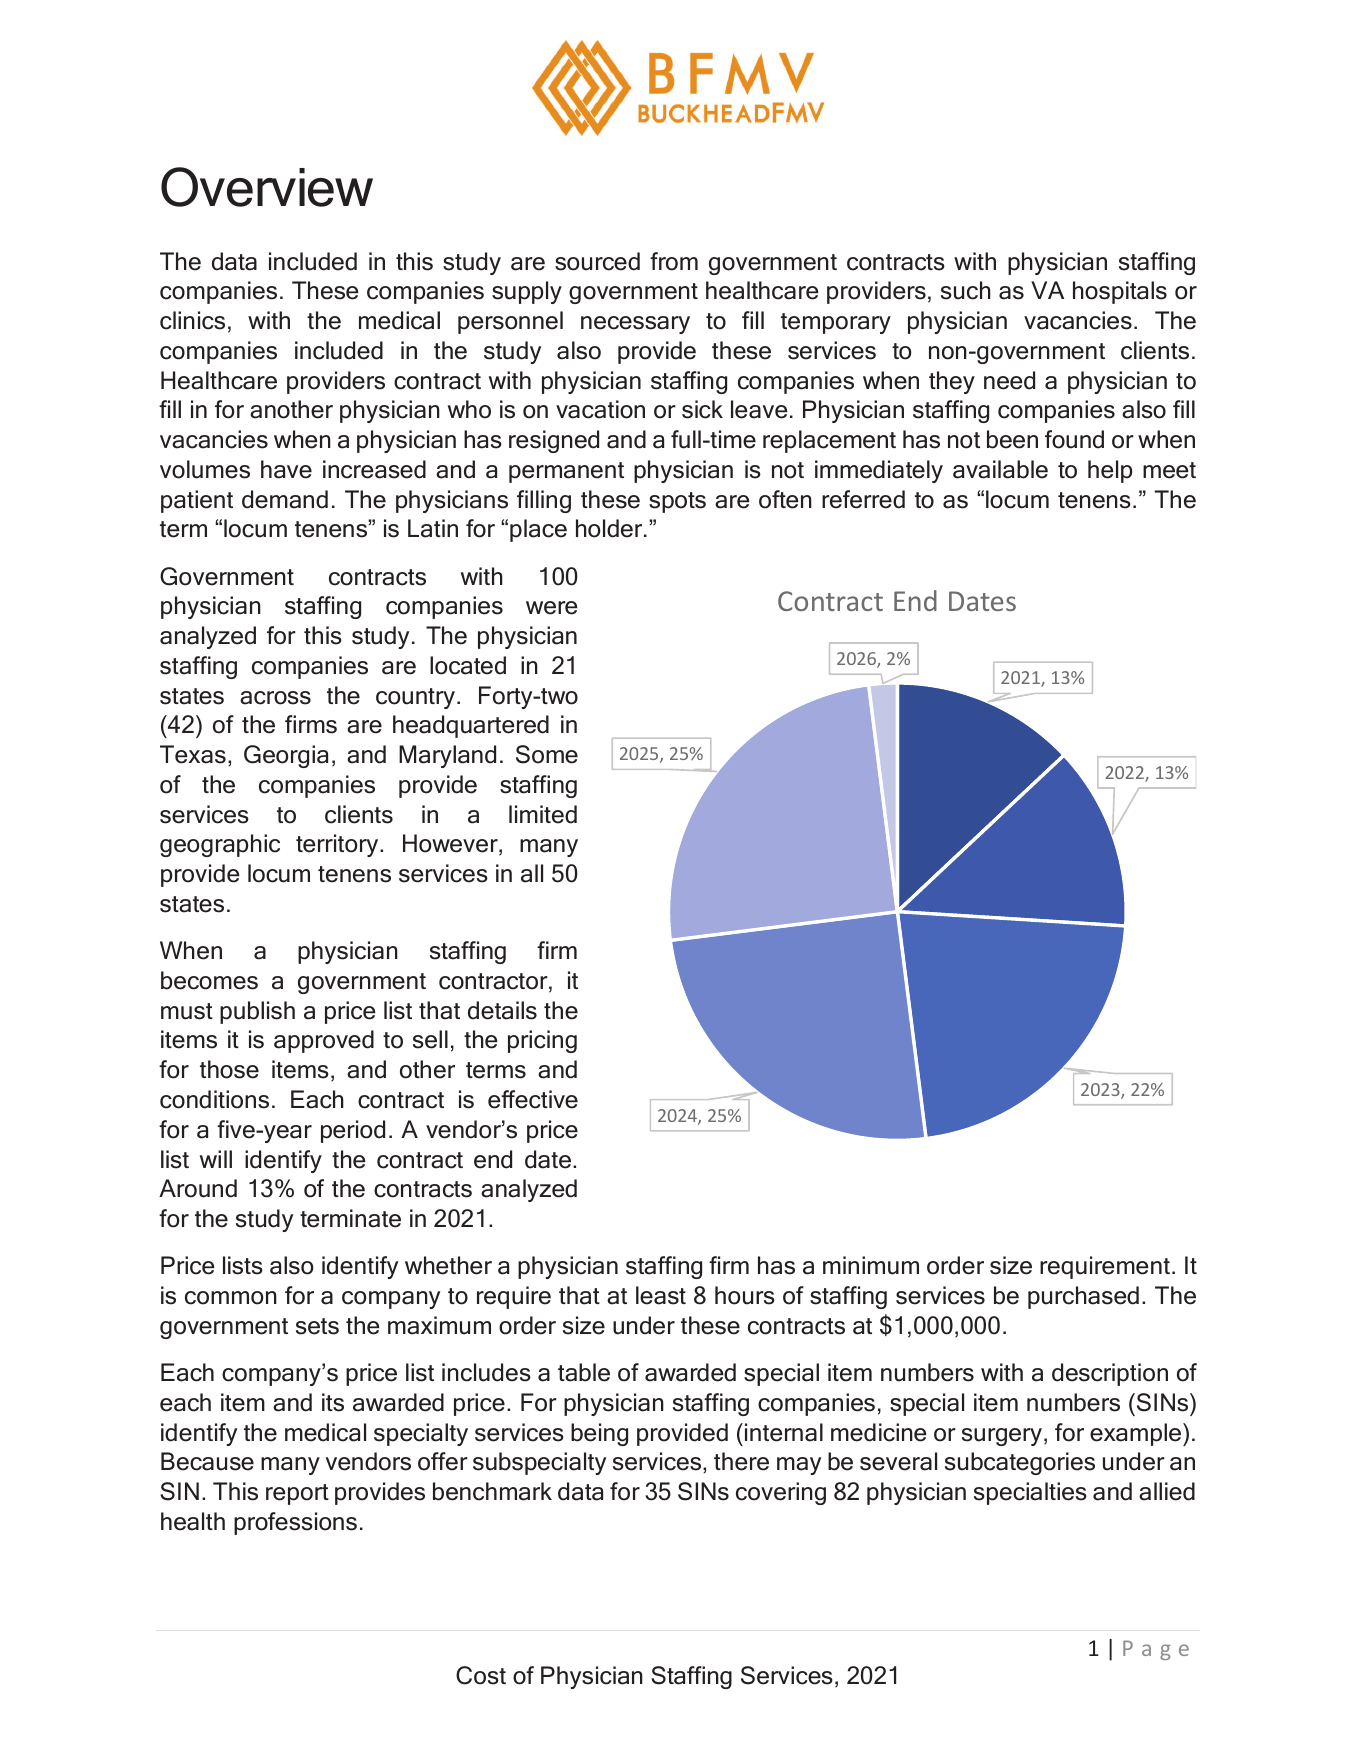 The width and height of the screenshot is (1356, 1754). I want to click on from, so click(674, 261).
